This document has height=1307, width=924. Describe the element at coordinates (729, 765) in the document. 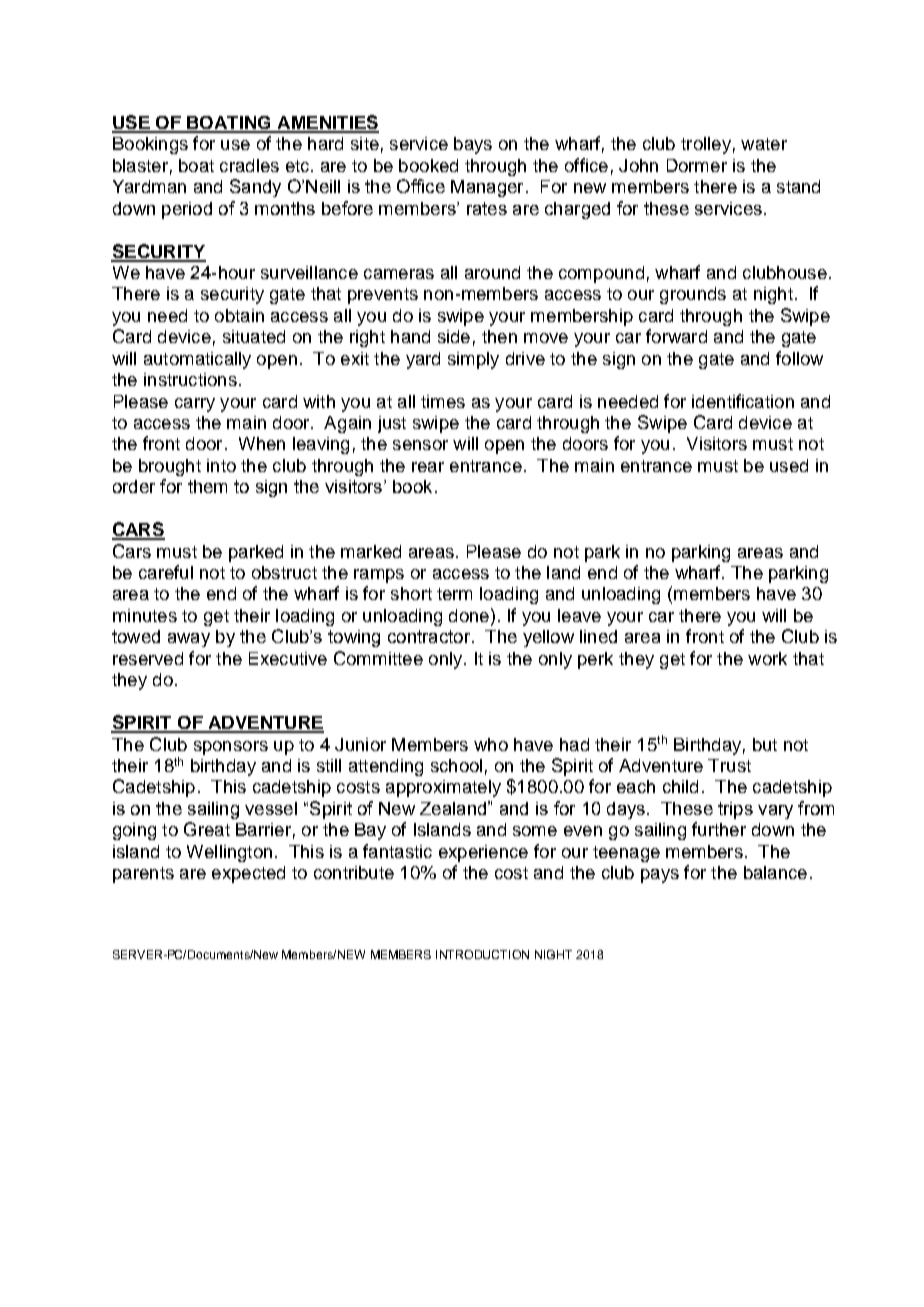

I see `Trust` at that location.
